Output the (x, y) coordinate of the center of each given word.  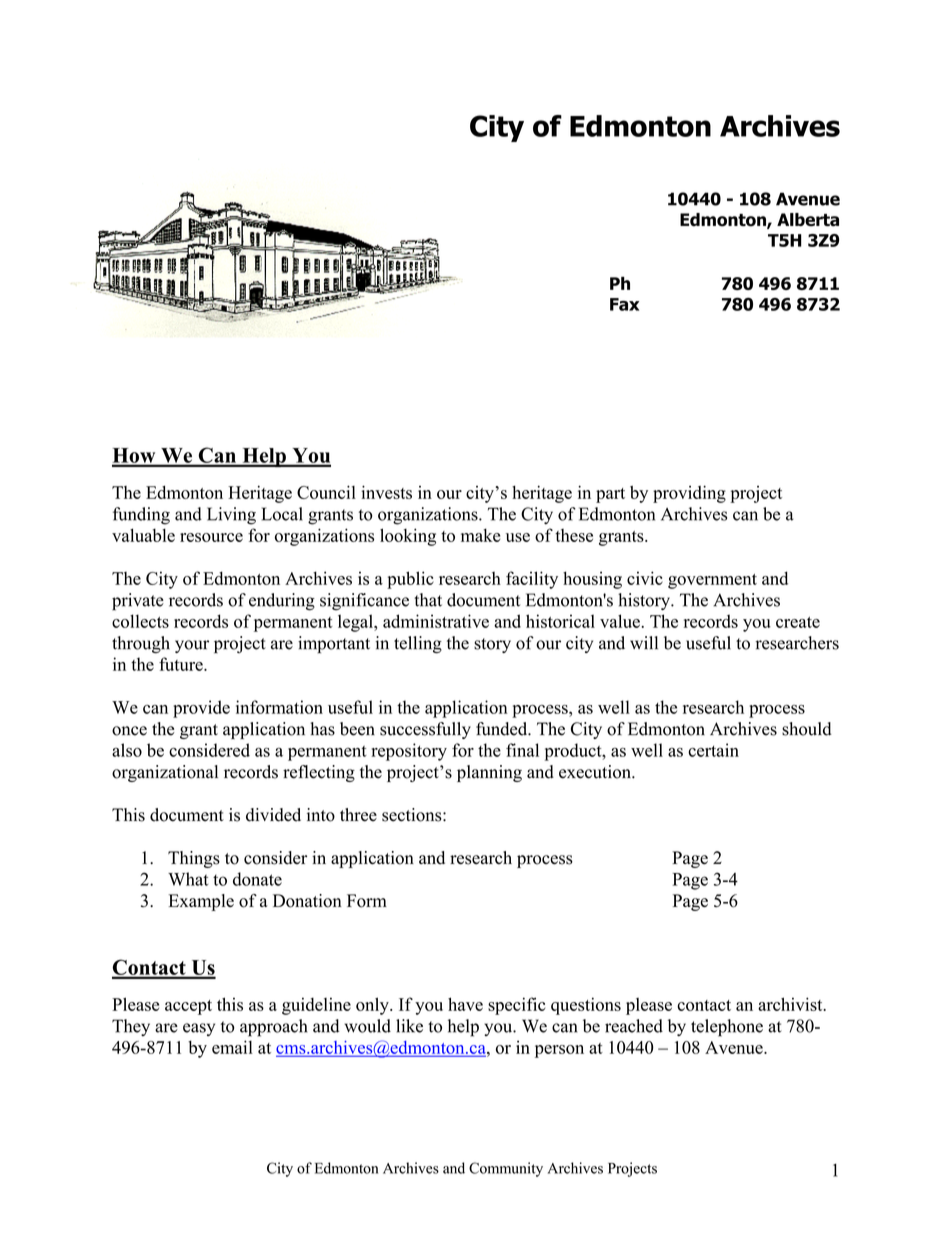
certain (713, 750)
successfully (425, 730)
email (232, 1047)
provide (201, 709)
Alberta (808, 220)
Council (326, 492)
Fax (624, 304)
